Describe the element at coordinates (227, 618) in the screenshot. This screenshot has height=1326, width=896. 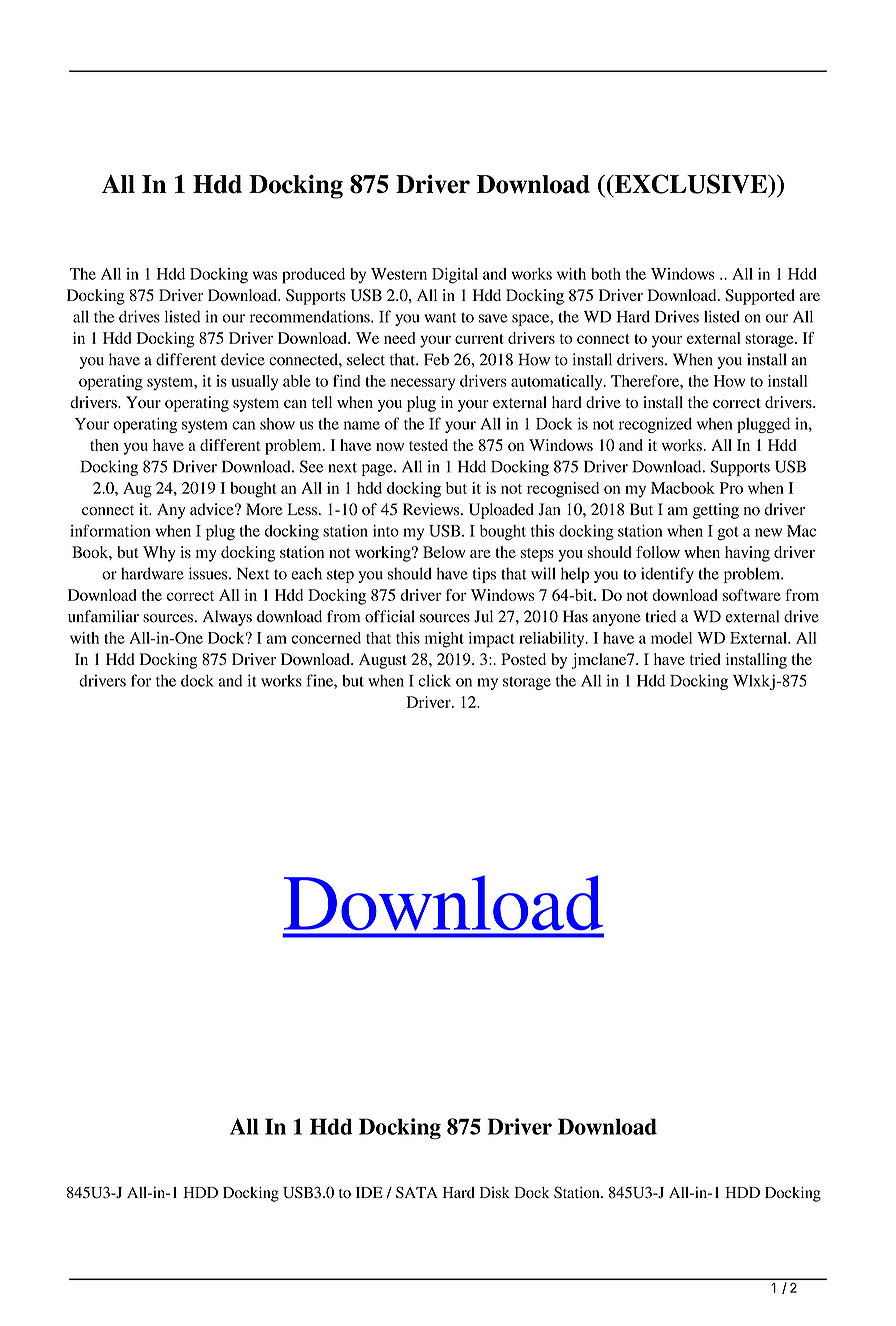
I see `Always` at that location.
